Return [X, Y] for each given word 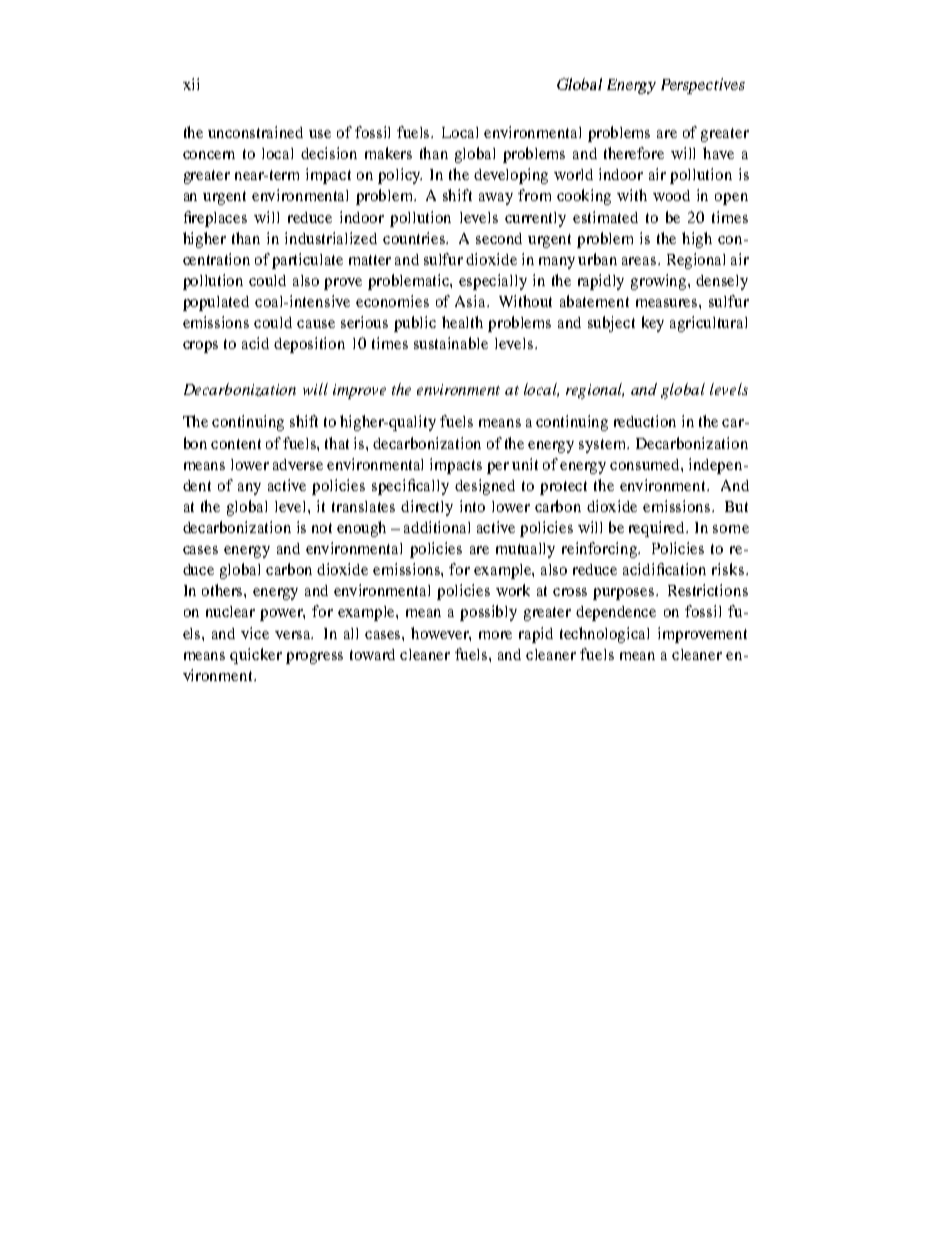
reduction [645, 421]
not [322, 528]
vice [255, 633]
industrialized [331, 238]
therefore [634, 153]
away [496, 199]
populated [216, 303]
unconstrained [255, 132]
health [462, 322]
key [653, 324]
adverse [298, 464]
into [472, 506]
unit [525, 464]
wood [671, 195]
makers [388, 153]
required [658, 529]
